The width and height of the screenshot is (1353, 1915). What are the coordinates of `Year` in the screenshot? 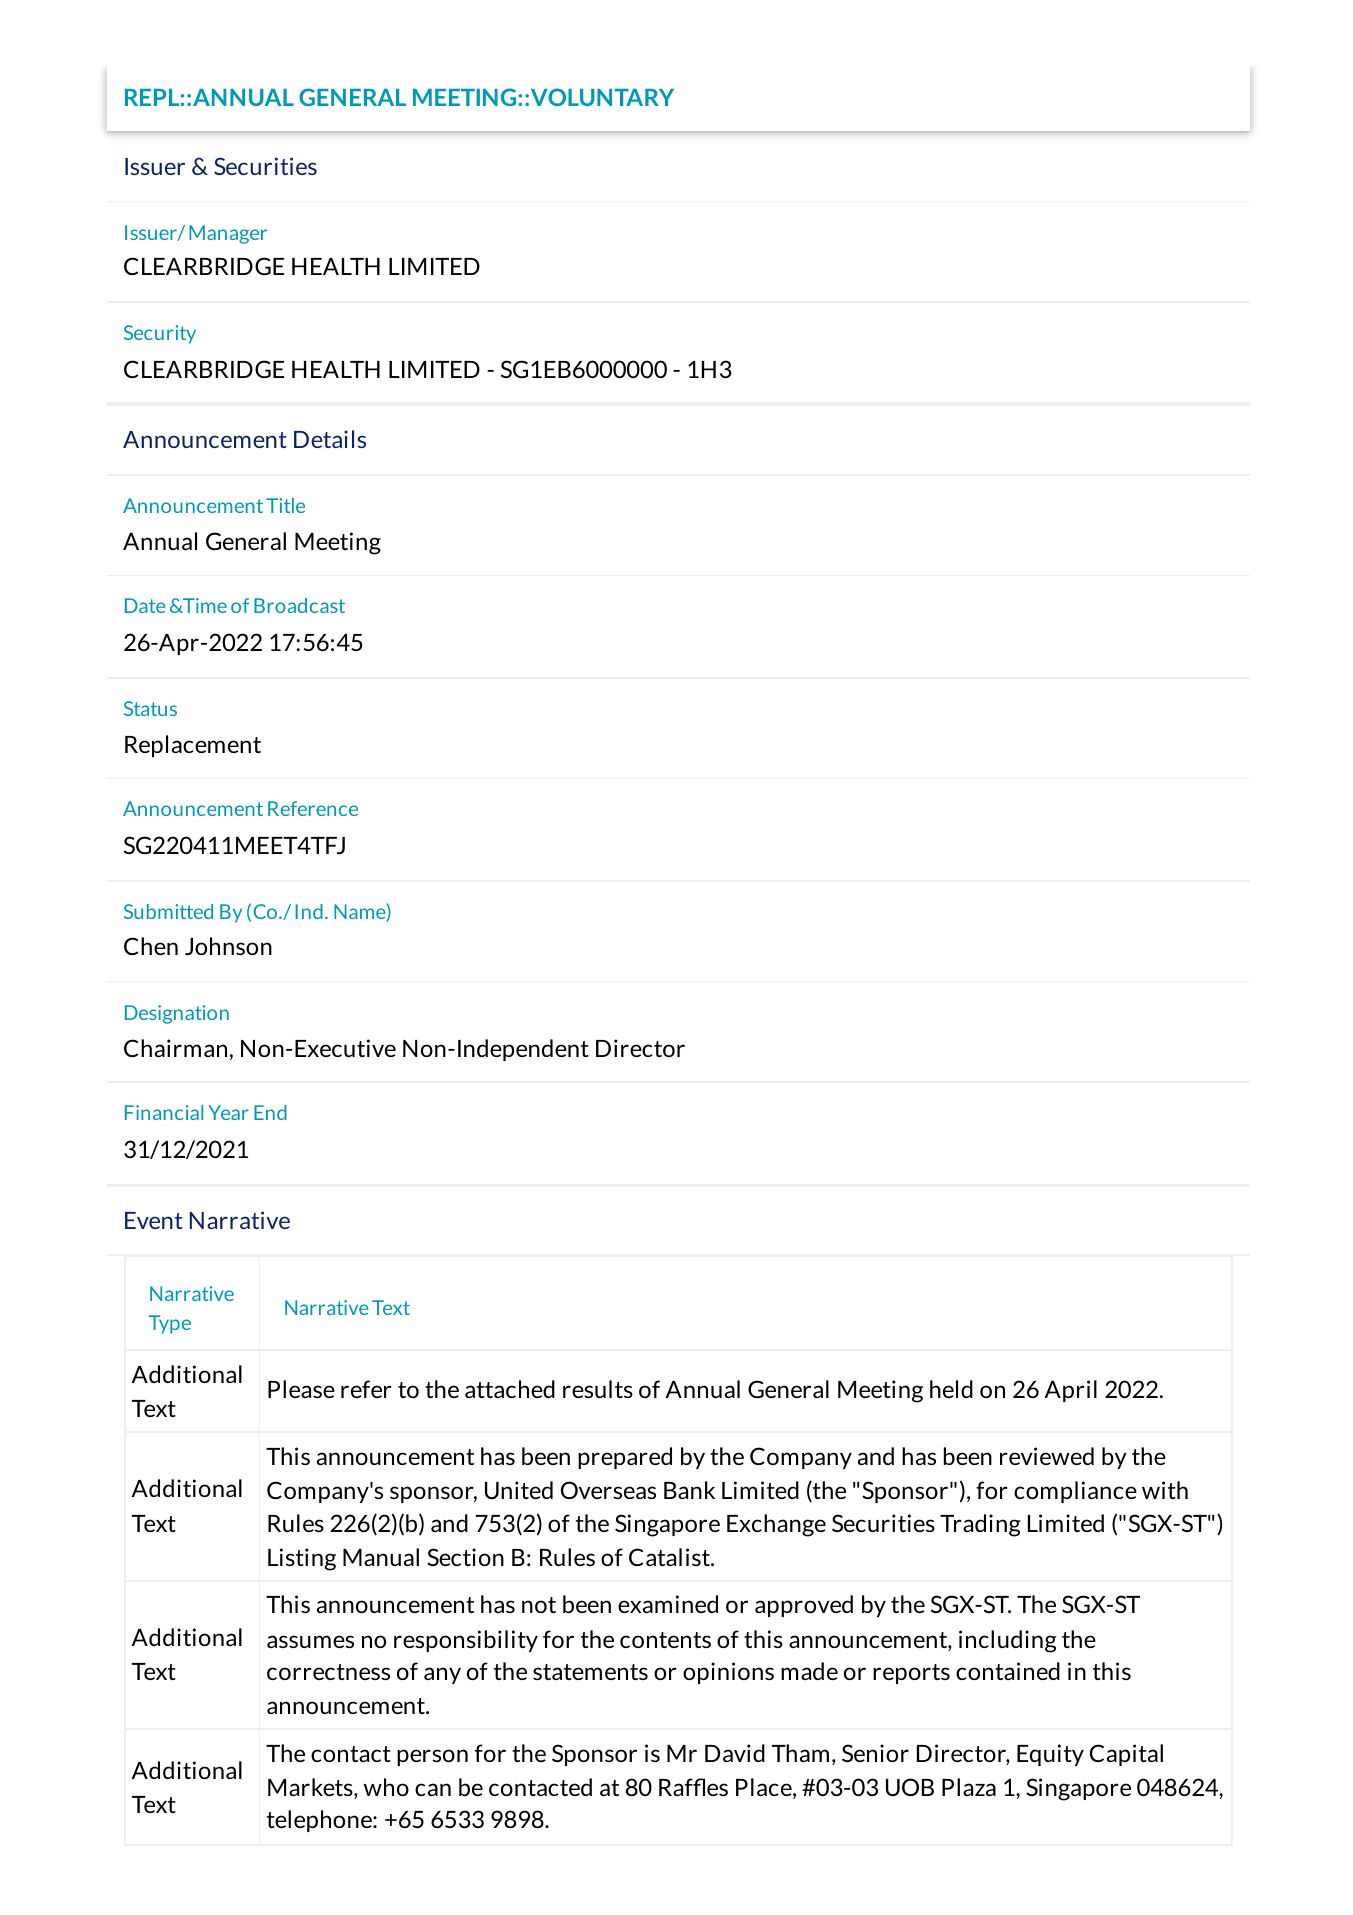 It's located at (229, 1112).
